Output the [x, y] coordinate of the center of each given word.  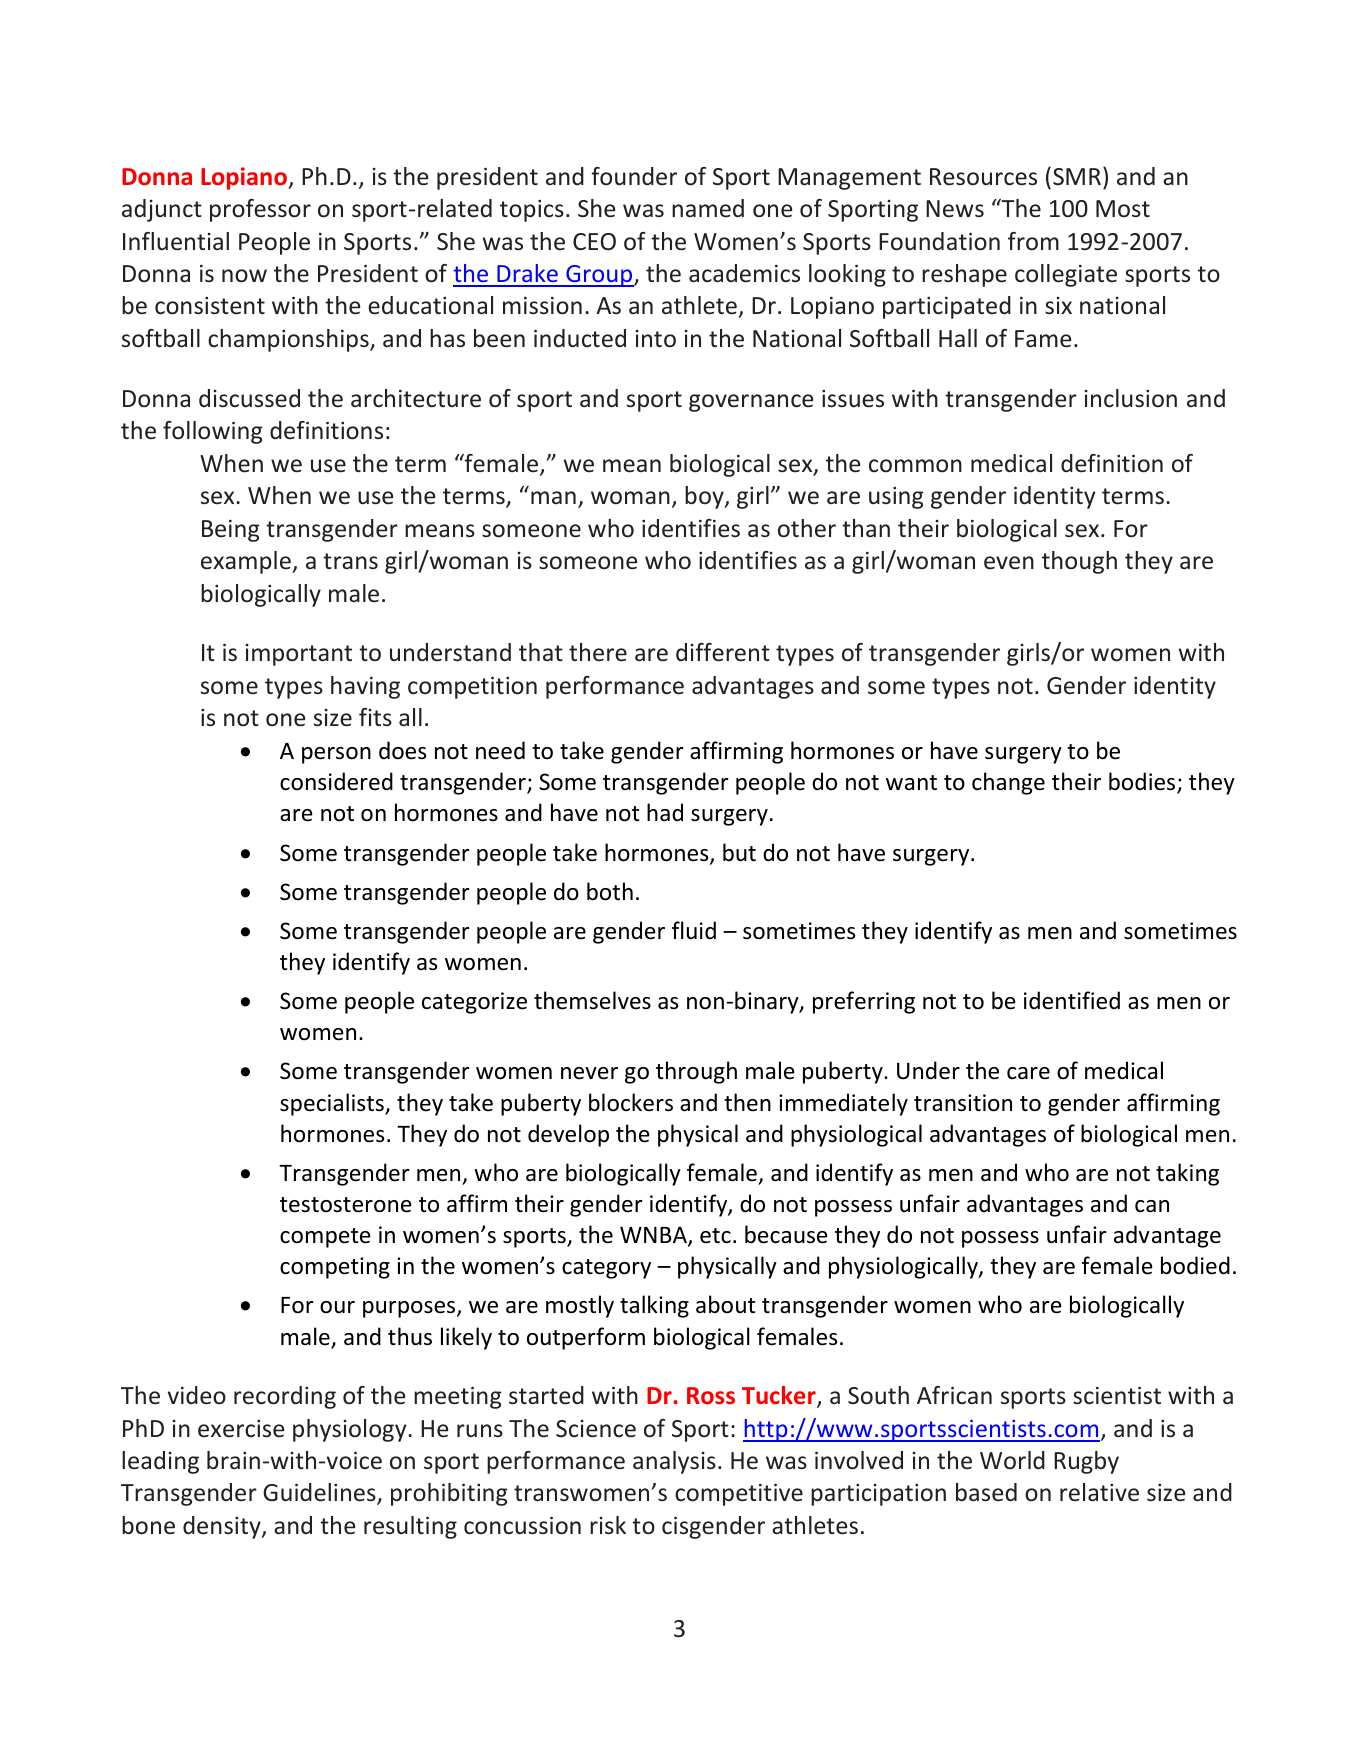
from [1033, 241]
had [665, 812]
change [1008, 783]
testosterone [346, 1205]
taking [1187, 1174]
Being [231, 530]
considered [336, 781]
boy [705, 497]
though [1079, 562]
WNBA [654, 1236]
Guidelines [320, 1494]
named [708, 208]
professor [260, 210]
